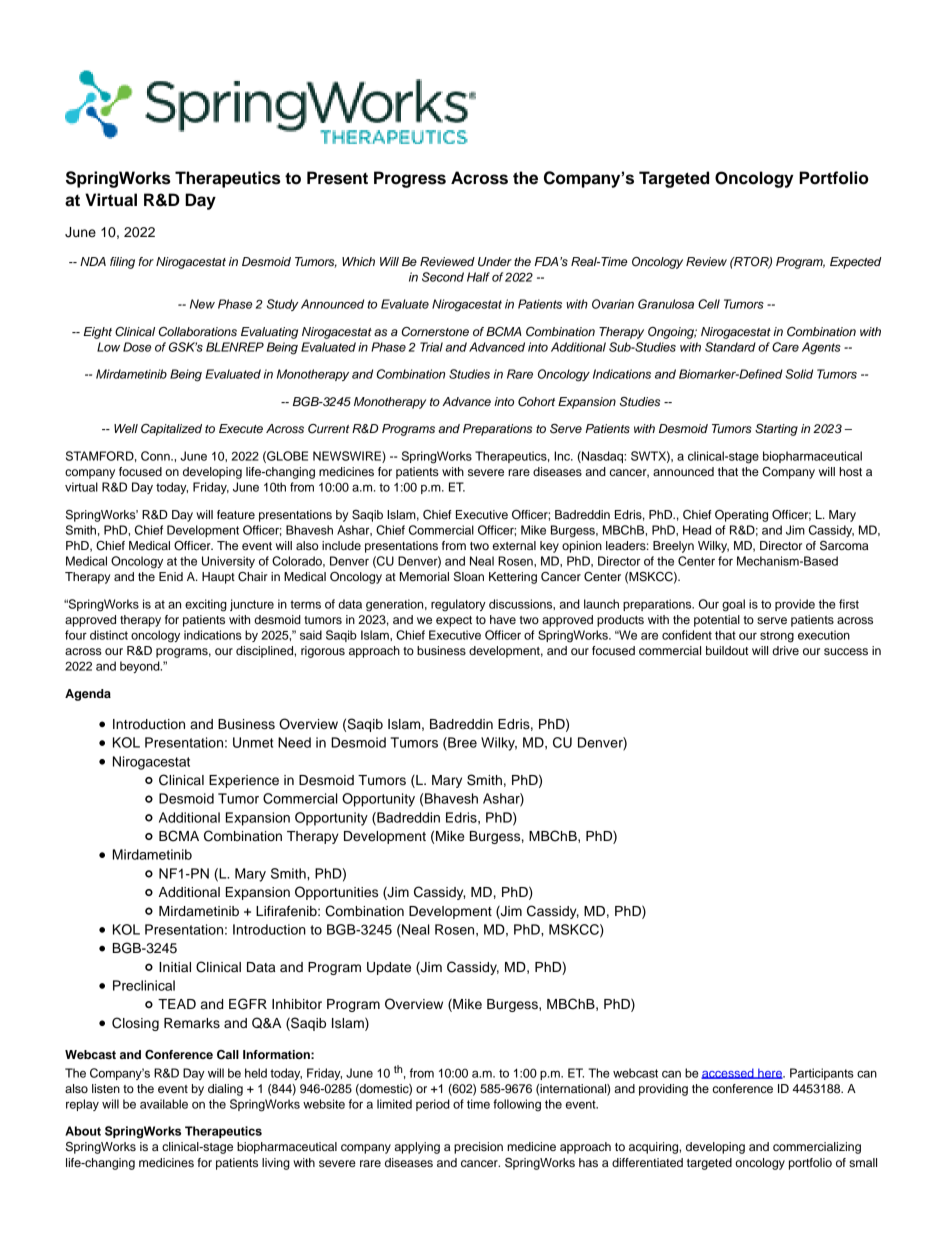 Image resolution: width=952 pixels, height=1233 pixels. I want to click on filing, so click(122, 263).
